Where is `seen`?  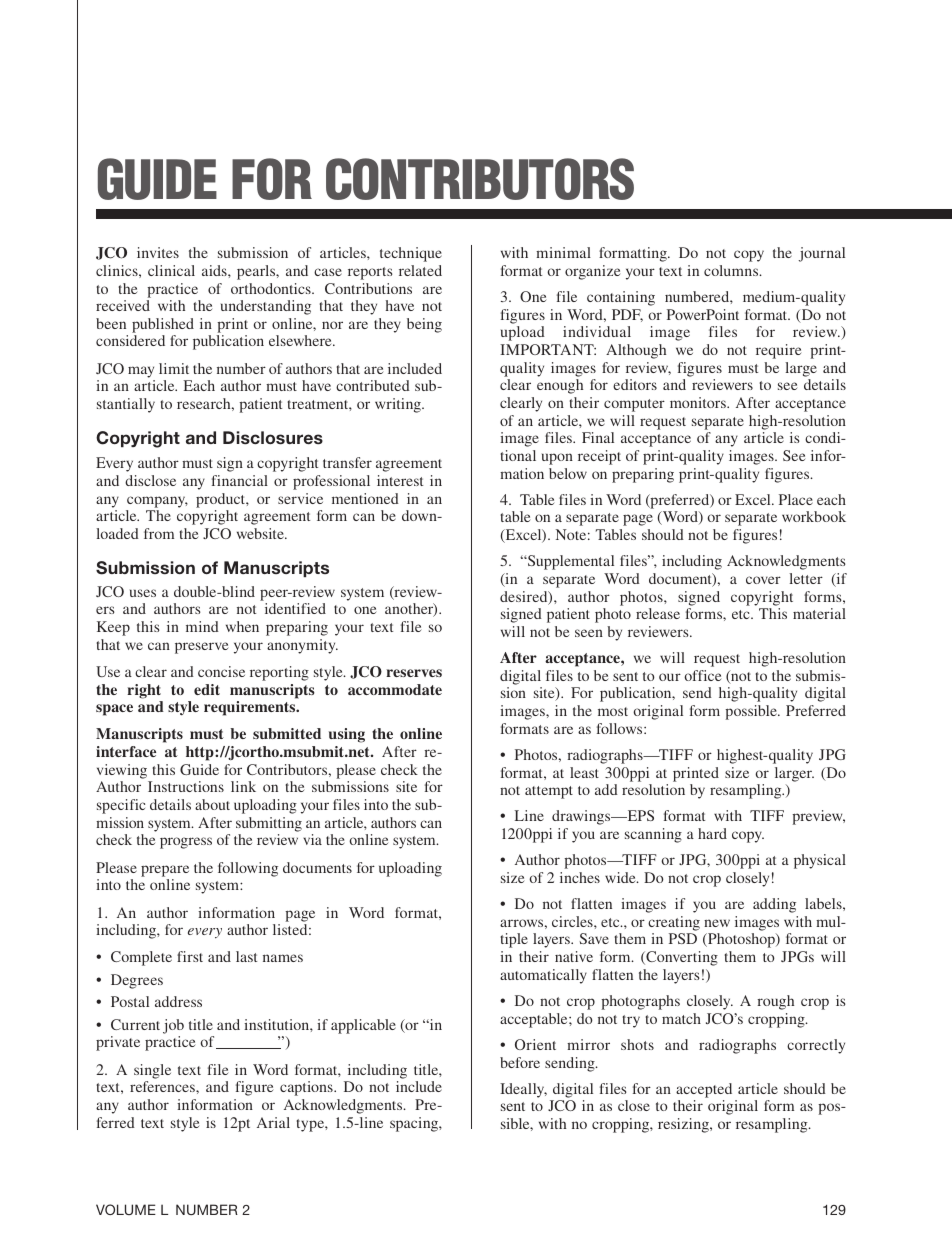 seen is located at coordinates (589, 633).
